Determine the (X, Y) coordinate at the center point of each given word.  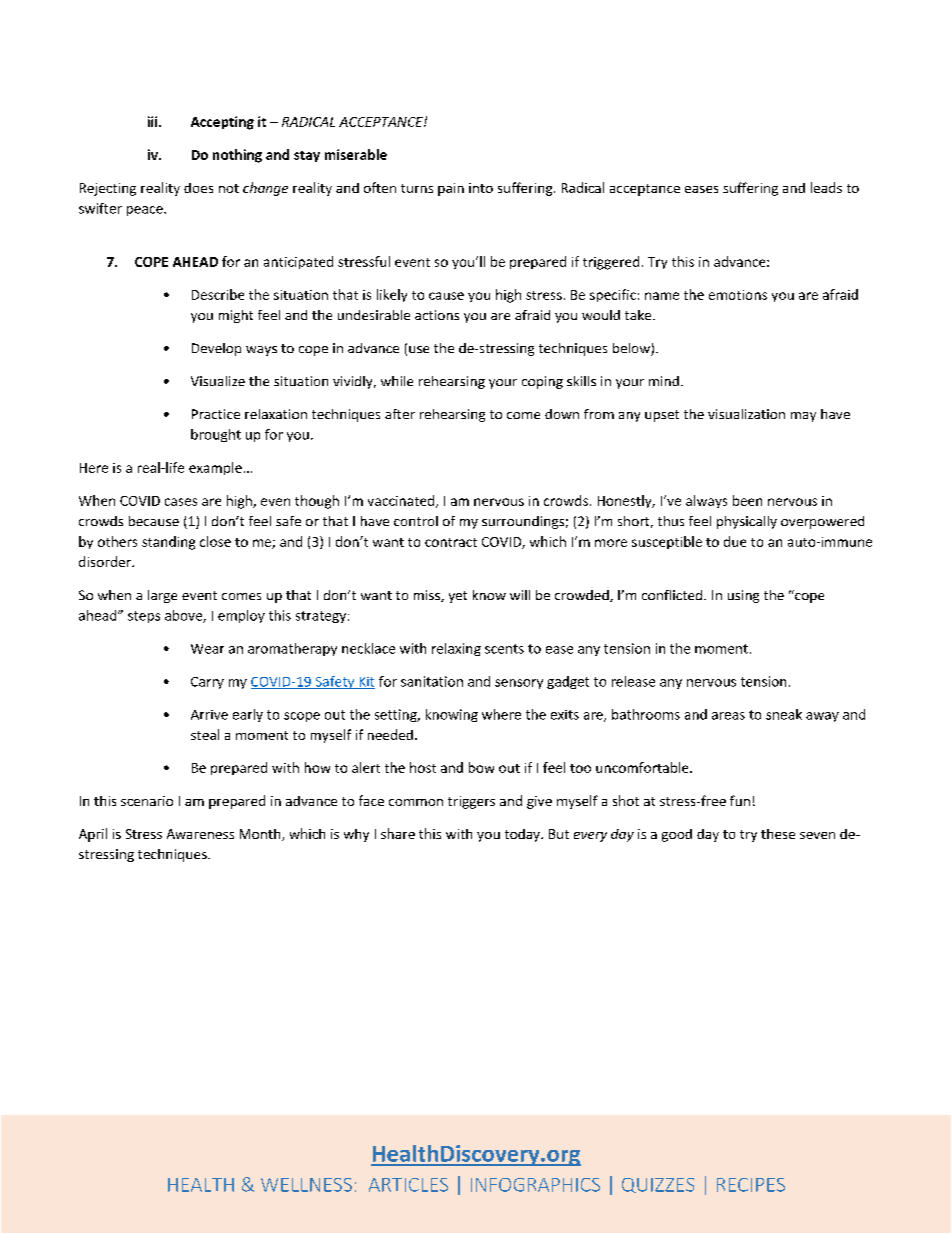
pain (451, 189)
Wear (207, 649)
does (198, 188)
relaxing (456, 649)
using (743, 596)
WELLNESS (306, 1185)
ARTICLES (408, 1185)
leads (826, 187)
